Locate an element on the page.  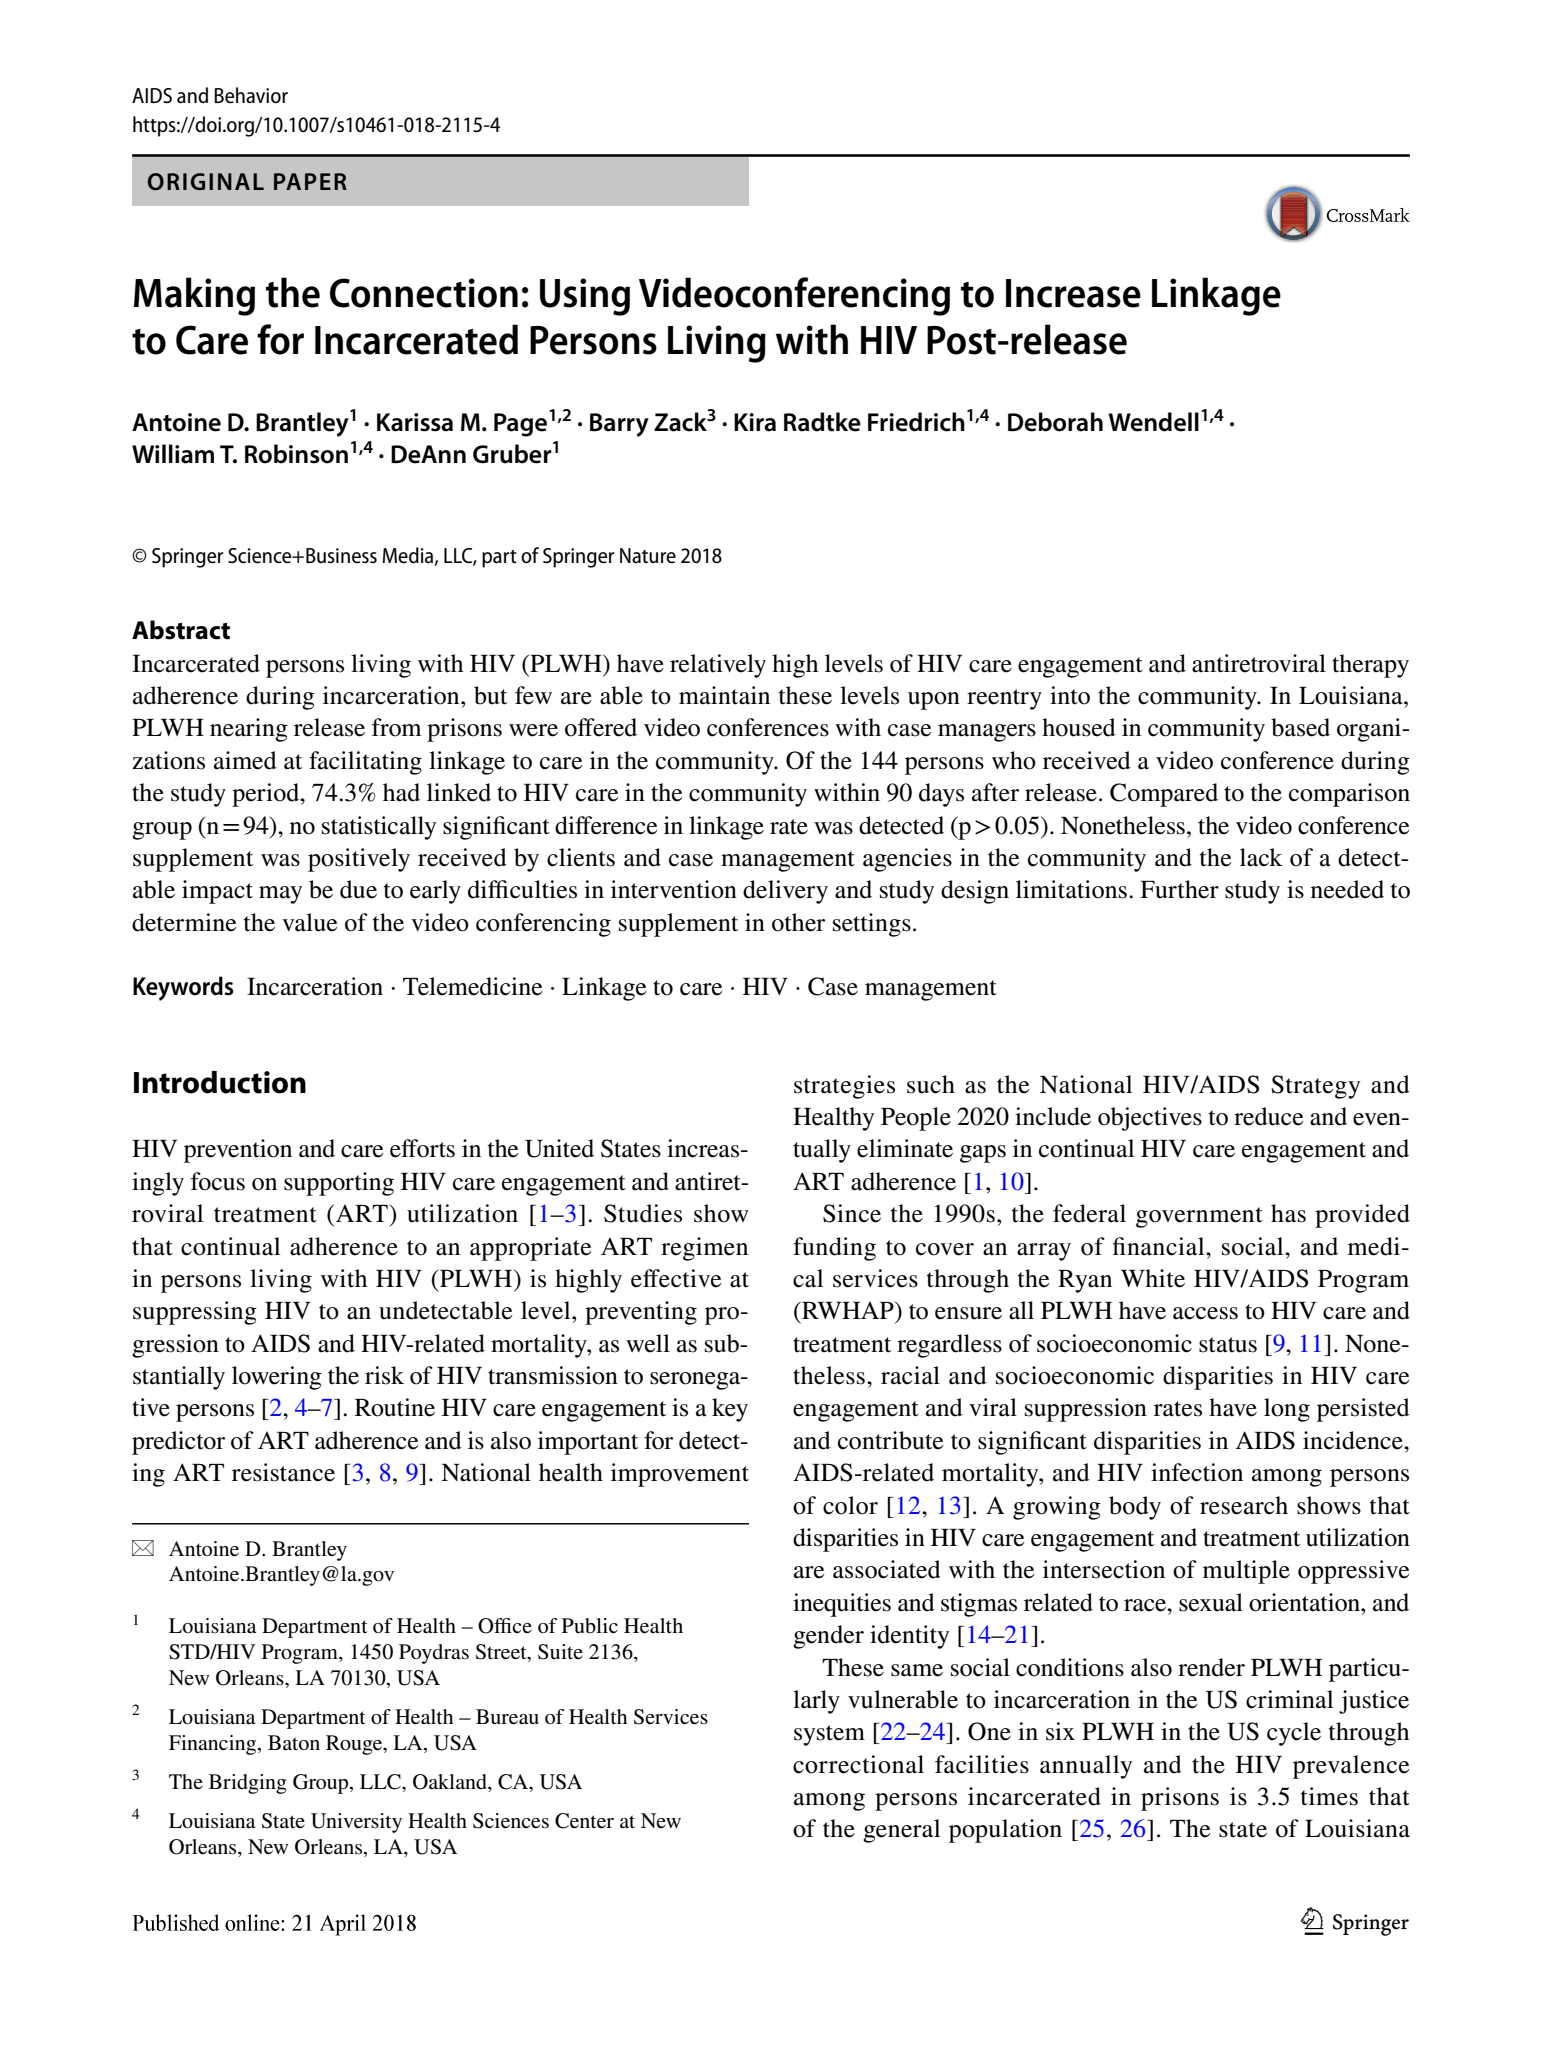
supporting is located at coordinates (339, 1184).
